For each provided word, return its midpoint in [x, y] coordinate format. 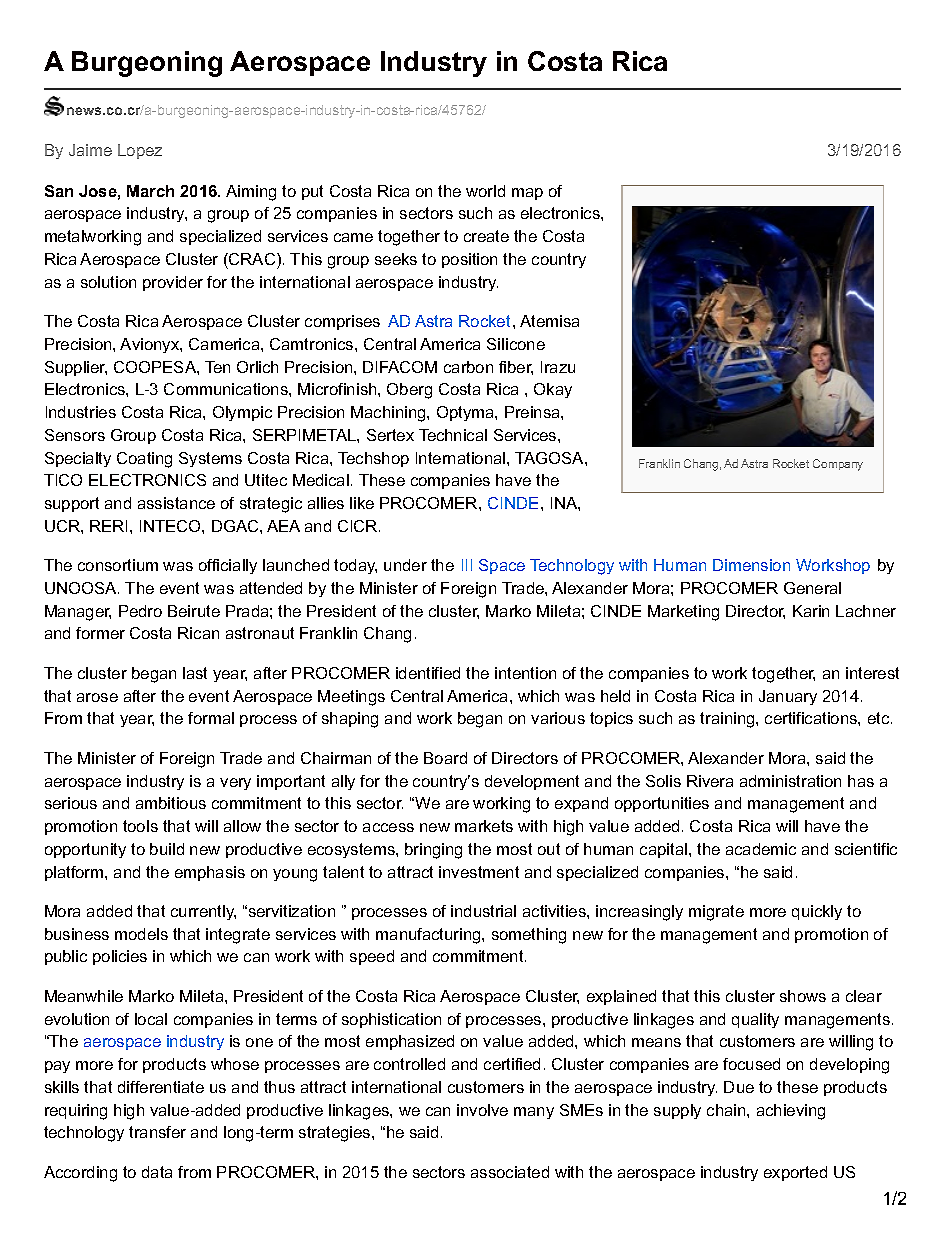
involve [482, 1110]
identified [428, 673]
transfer [157, 1132]
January [788, 697]
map [527, 194]
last [195, 673]
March [150, 191]
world [485, 191]
